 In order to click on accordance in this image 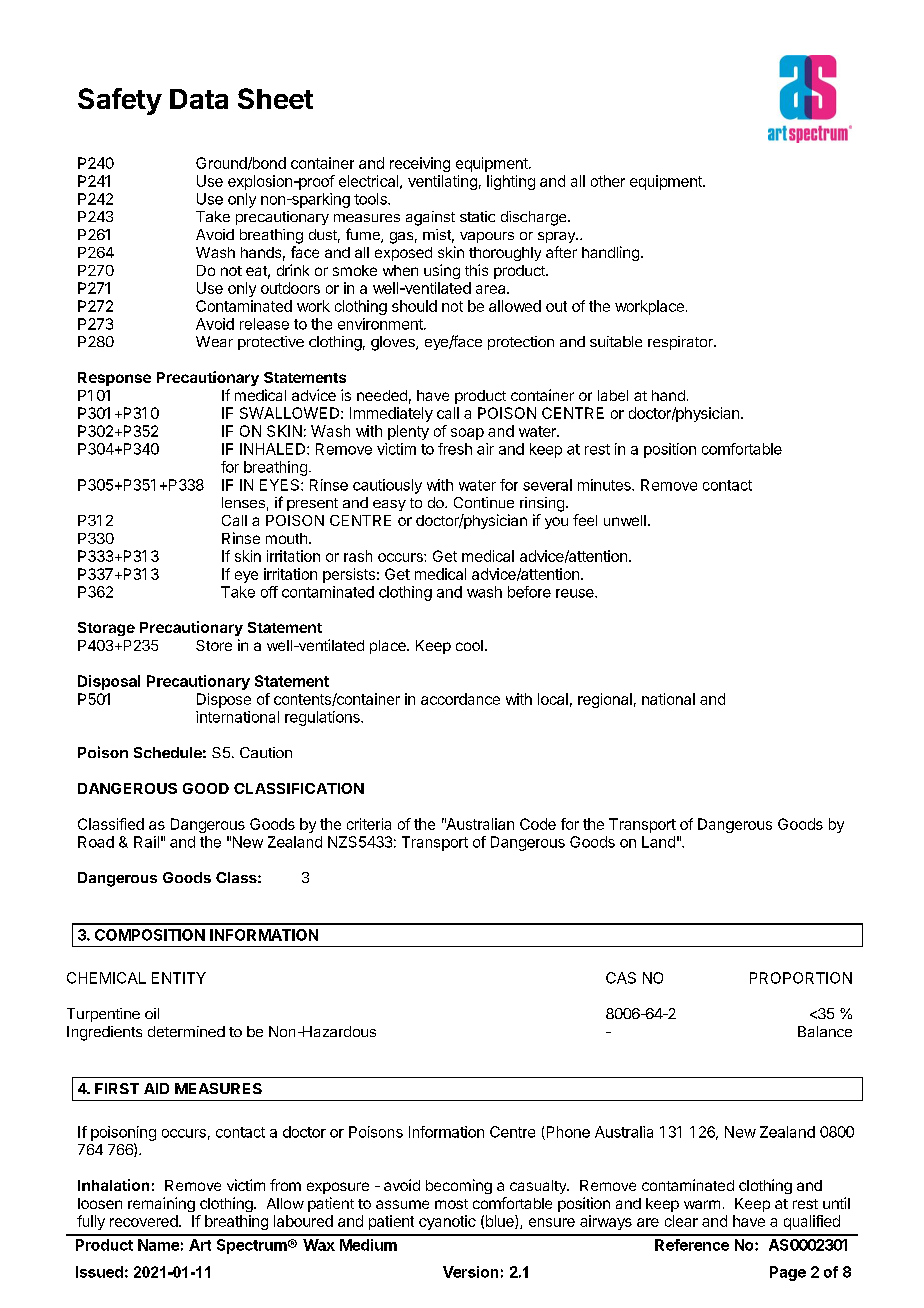, I will do `click(460, 699)`.
